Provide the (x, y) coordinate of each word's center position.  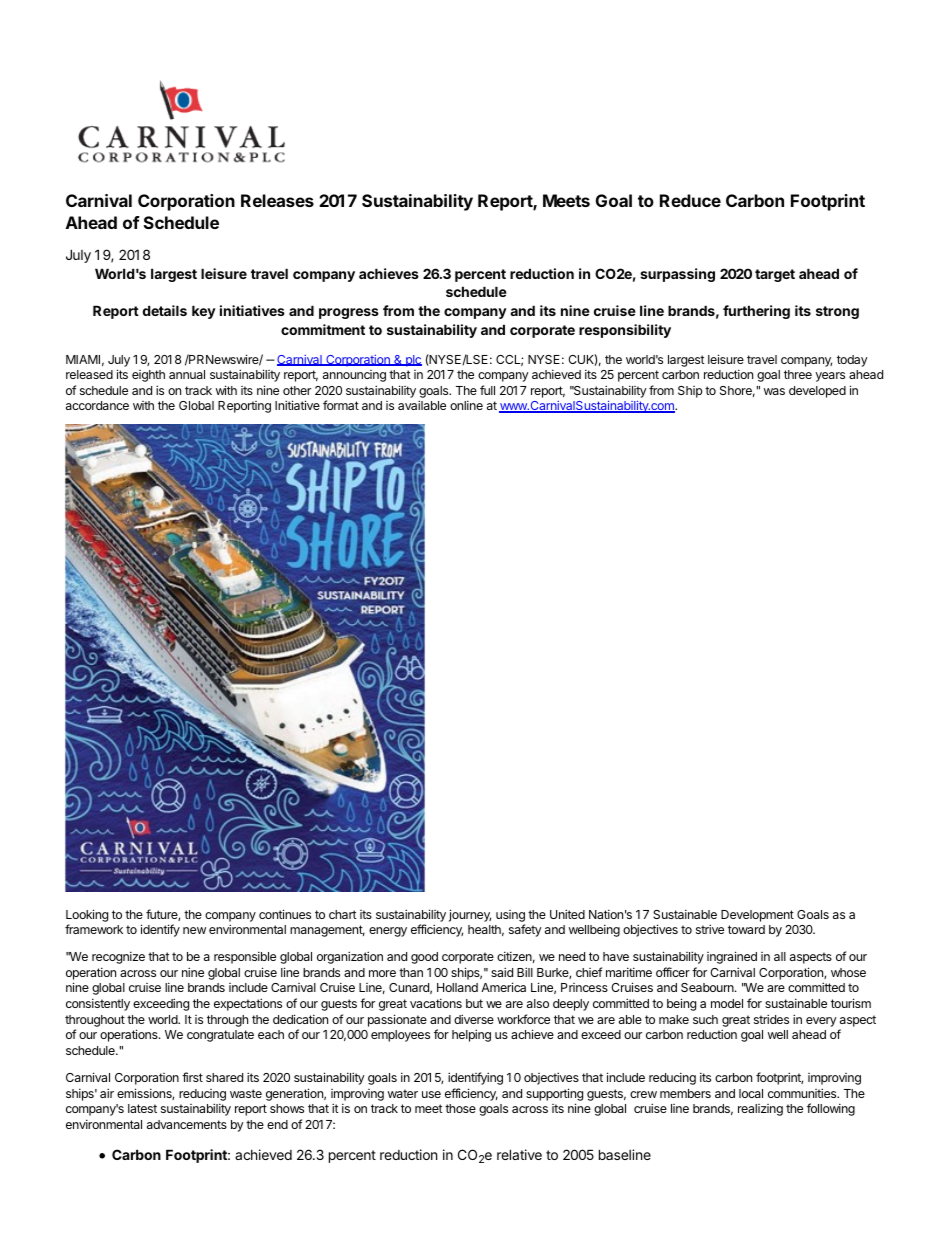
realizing (760, 1110)
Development (757, 916)
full (487, 390)
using (510, 916)
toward (746, 929)
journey (470, 915)
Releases (277, 200)
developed (817, 392)
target (775, 275)
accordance (97, 405)
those (460, 1108)
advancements (187, 1124)
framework (94, 929)
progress (349, 313)
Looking (87, 915)
